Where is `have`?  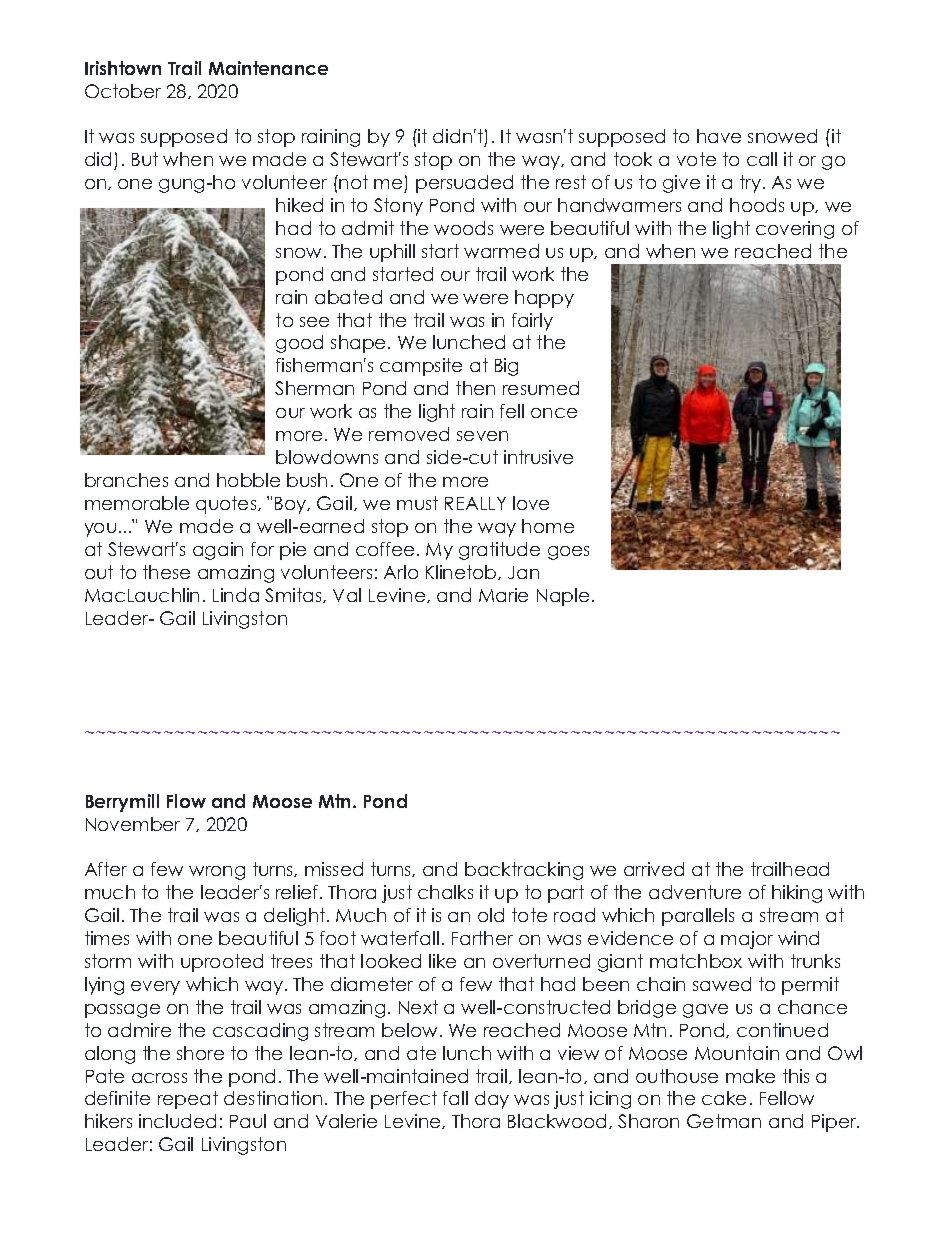
have is located at coordinates (719, 136).
